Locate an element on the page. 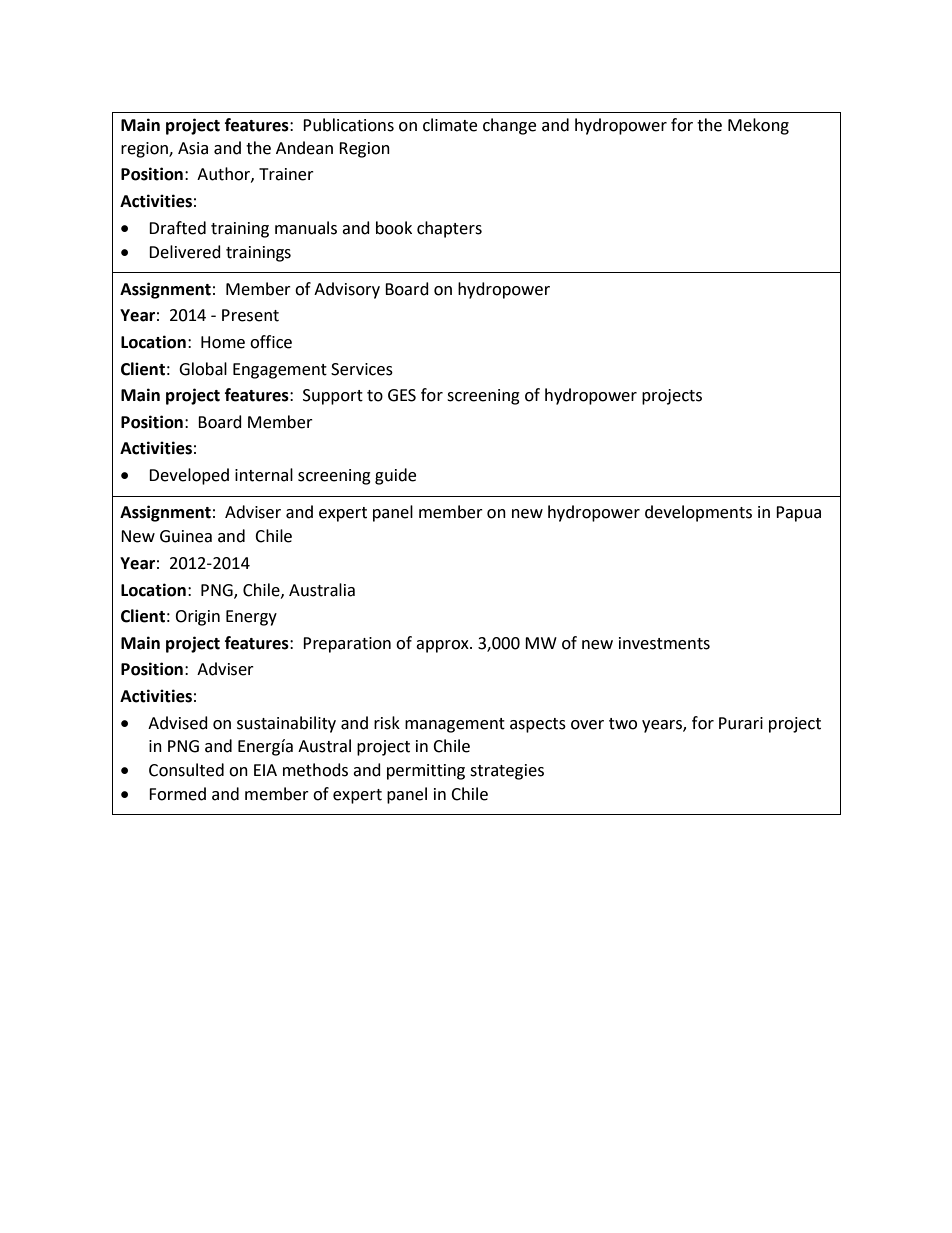 The image size is (952, 1233). two is located at coordinates (623, 724).
